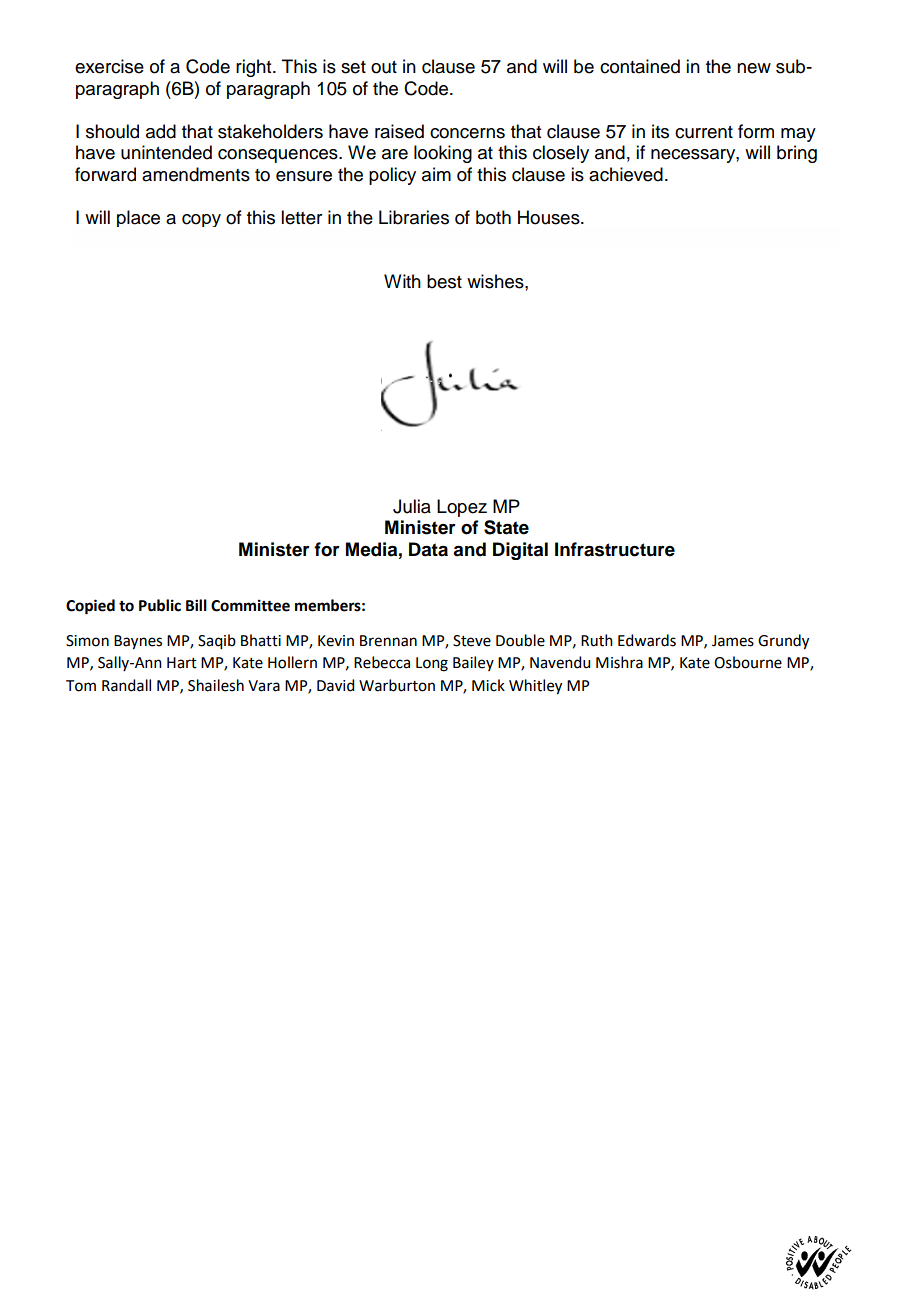 The height and width of the screenshot is (1308, 924). I want to click on Lopez, so click(462, 508).
